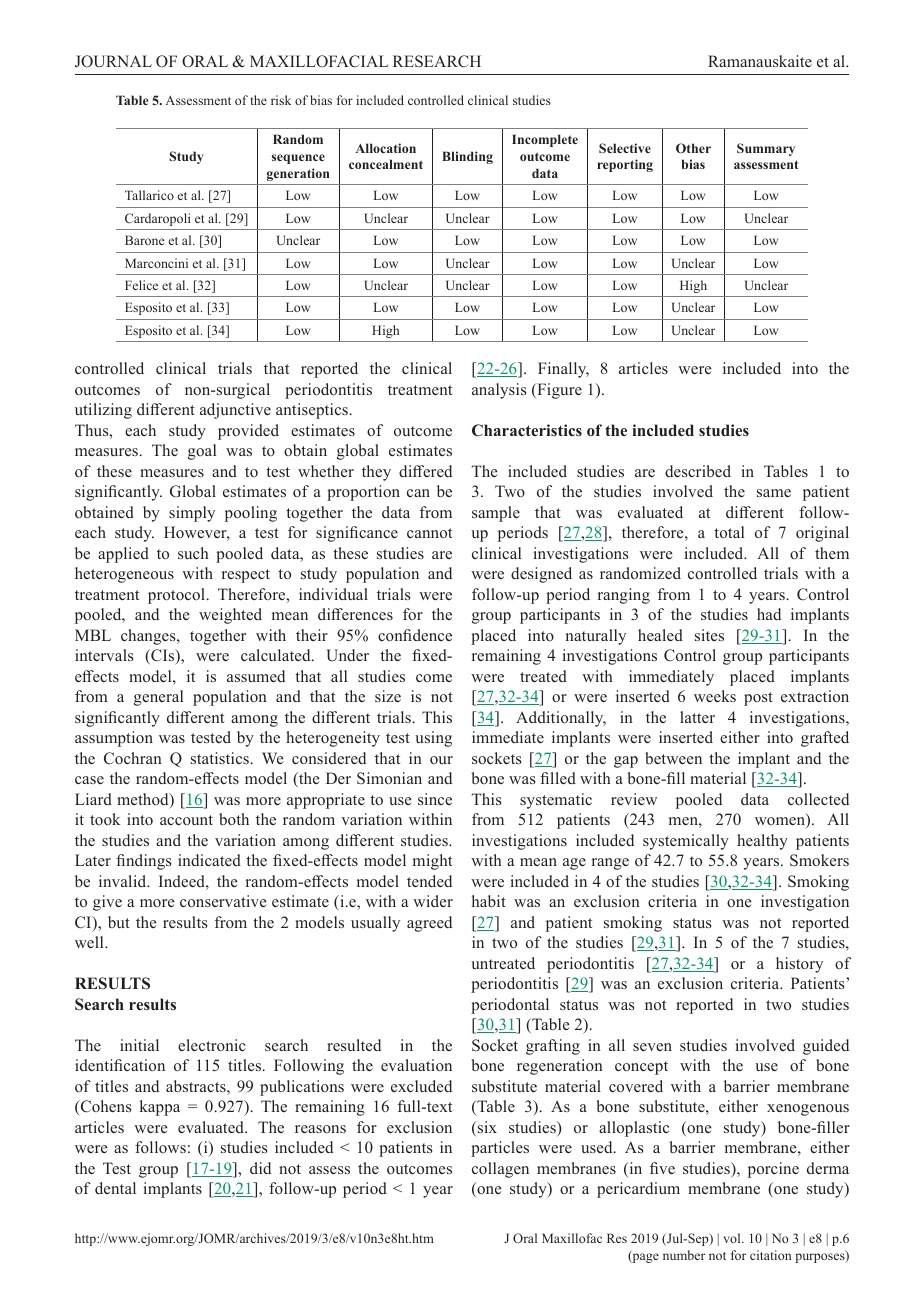 The image size is (924, 1308). I want to click on dental, so click(115, 1188).
